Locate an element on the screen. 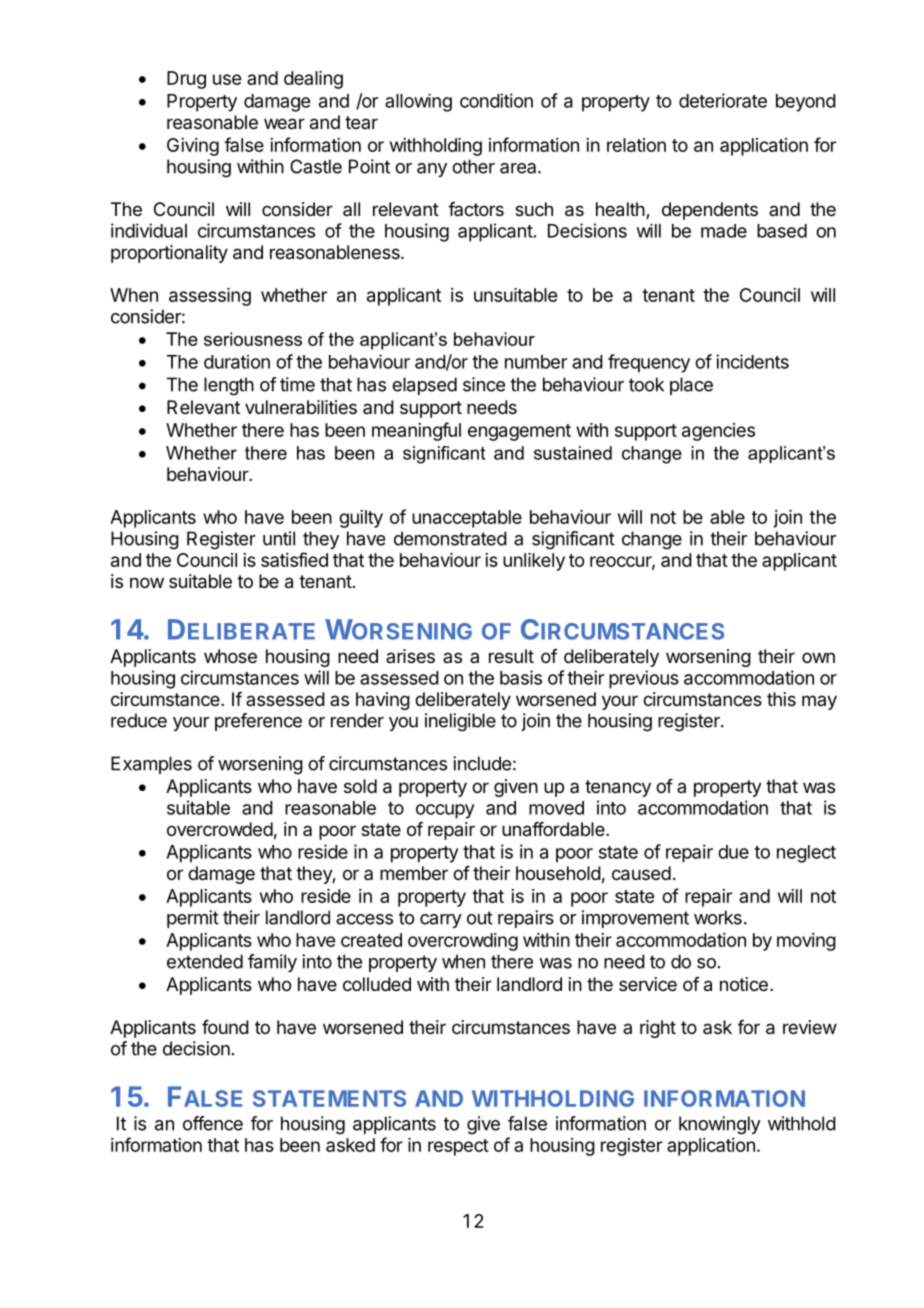  deteriorate is located at coordinates (723, 100).
